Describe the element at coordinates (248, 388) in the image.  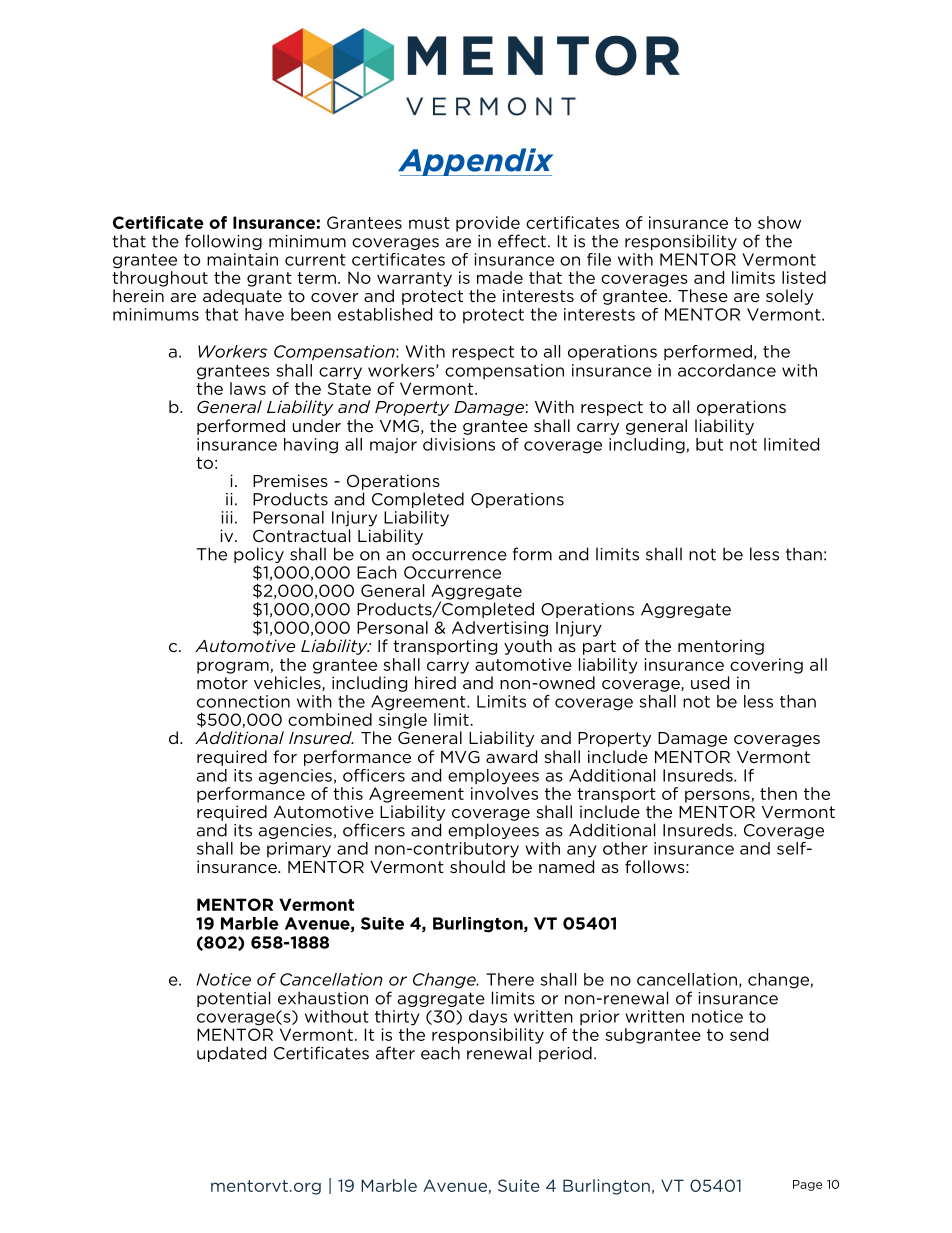
I see `laws` at that location.
